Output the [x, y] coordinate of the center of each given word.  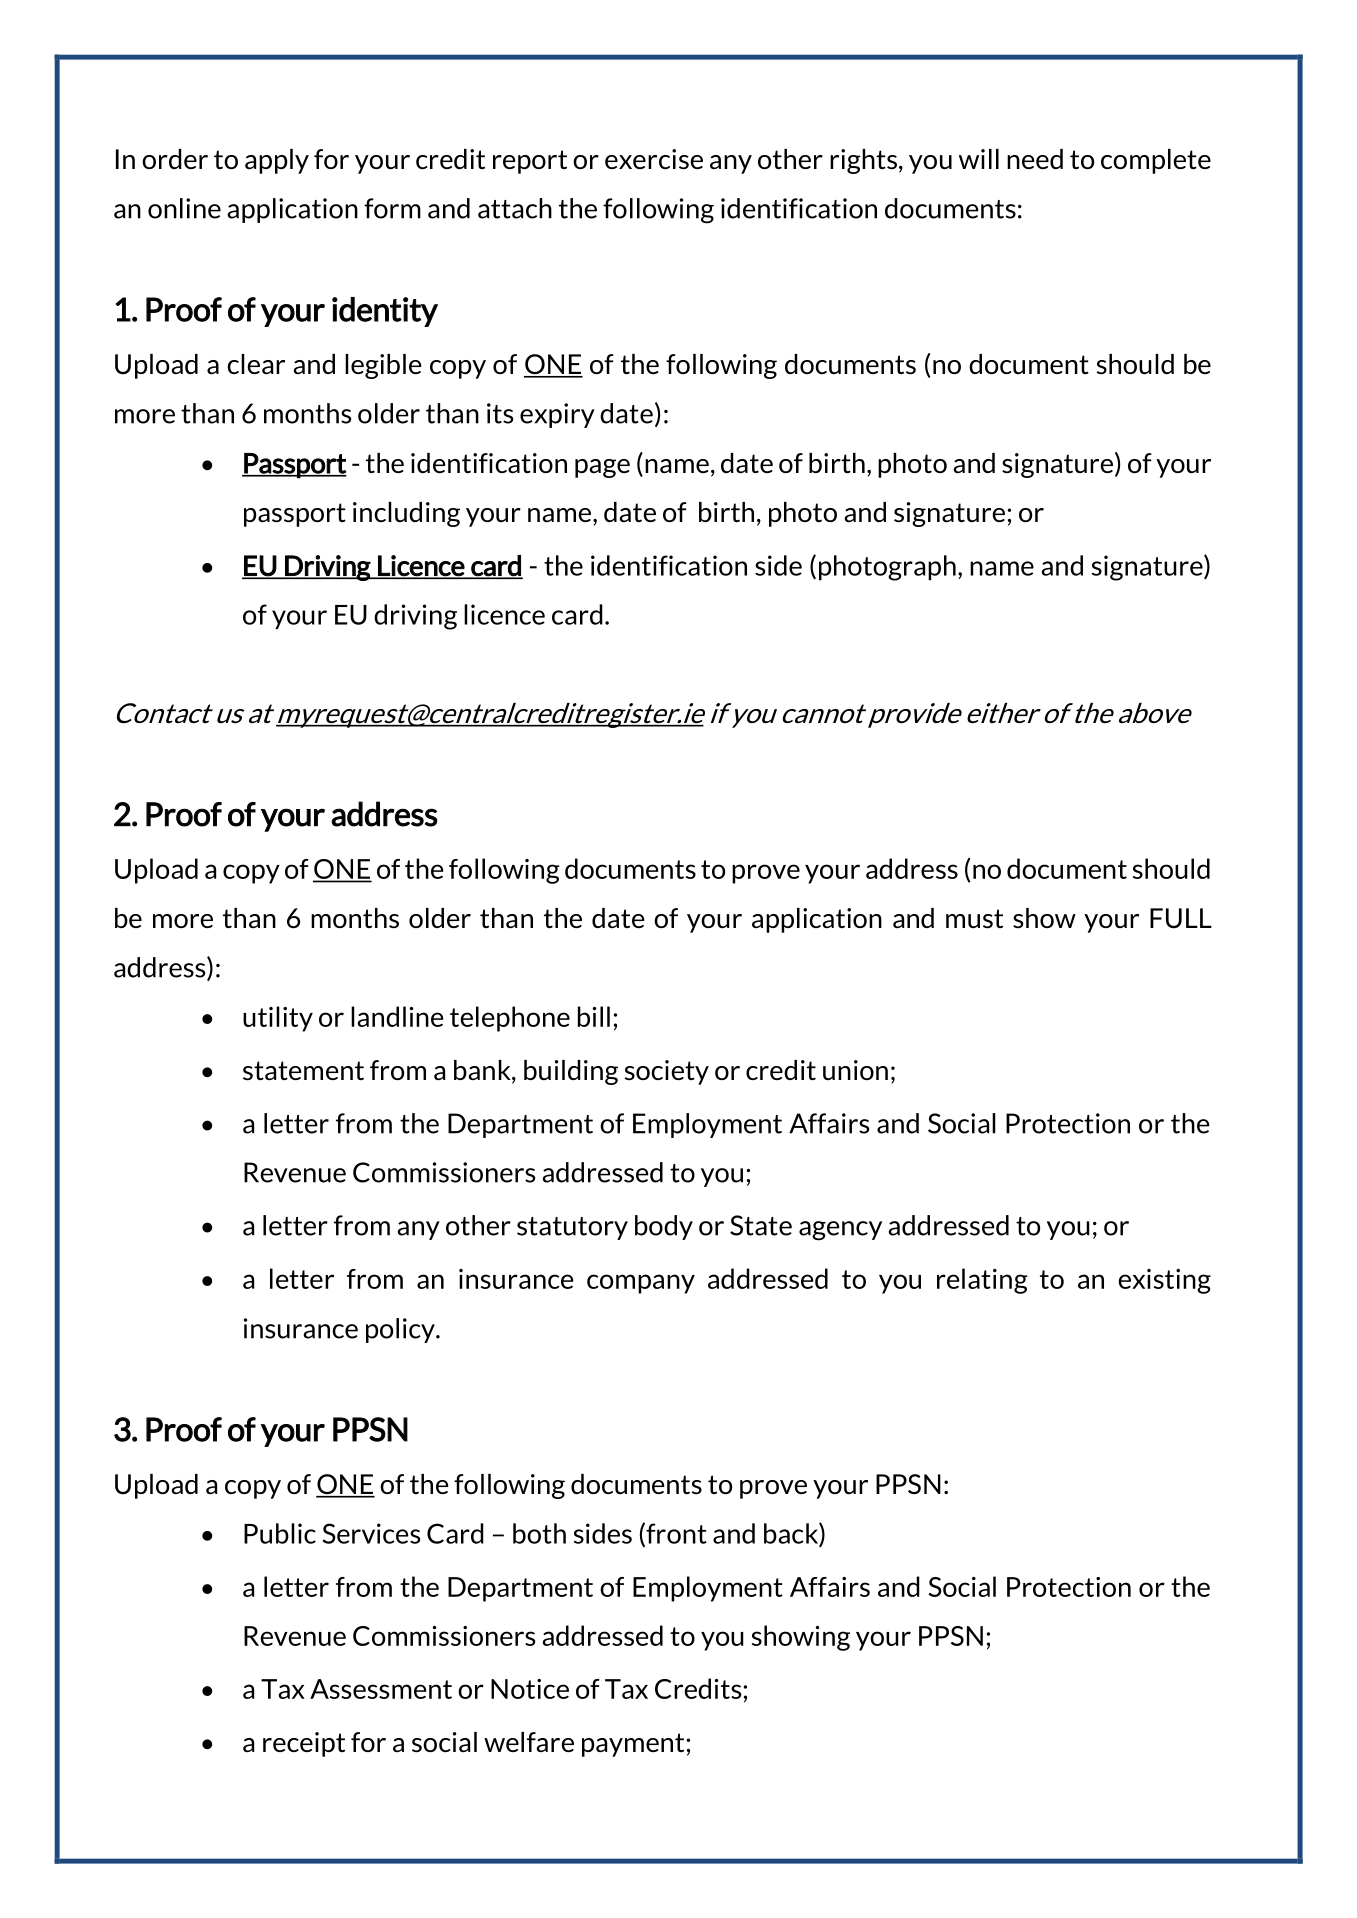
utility [278, 1019]
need [1035, 159]
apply [277, 161]
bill [594, 1016]
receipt [304, 1744]
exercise [654, 159]
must [974, 919]
